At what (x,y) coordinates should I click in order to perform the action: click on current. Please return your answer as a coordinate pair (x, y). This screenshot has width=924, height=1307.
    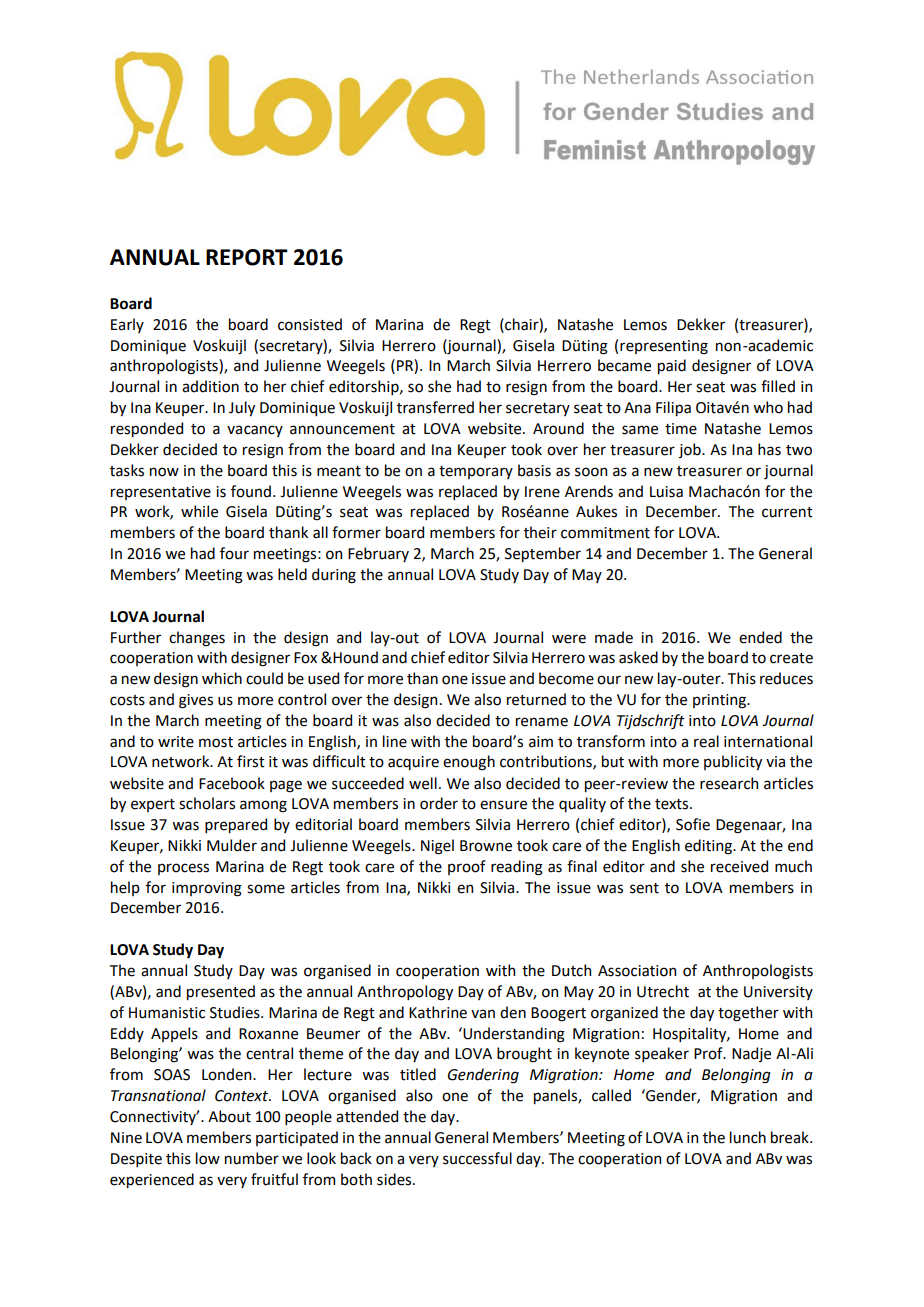
    Looking at the image, I should click on (787, 512).
